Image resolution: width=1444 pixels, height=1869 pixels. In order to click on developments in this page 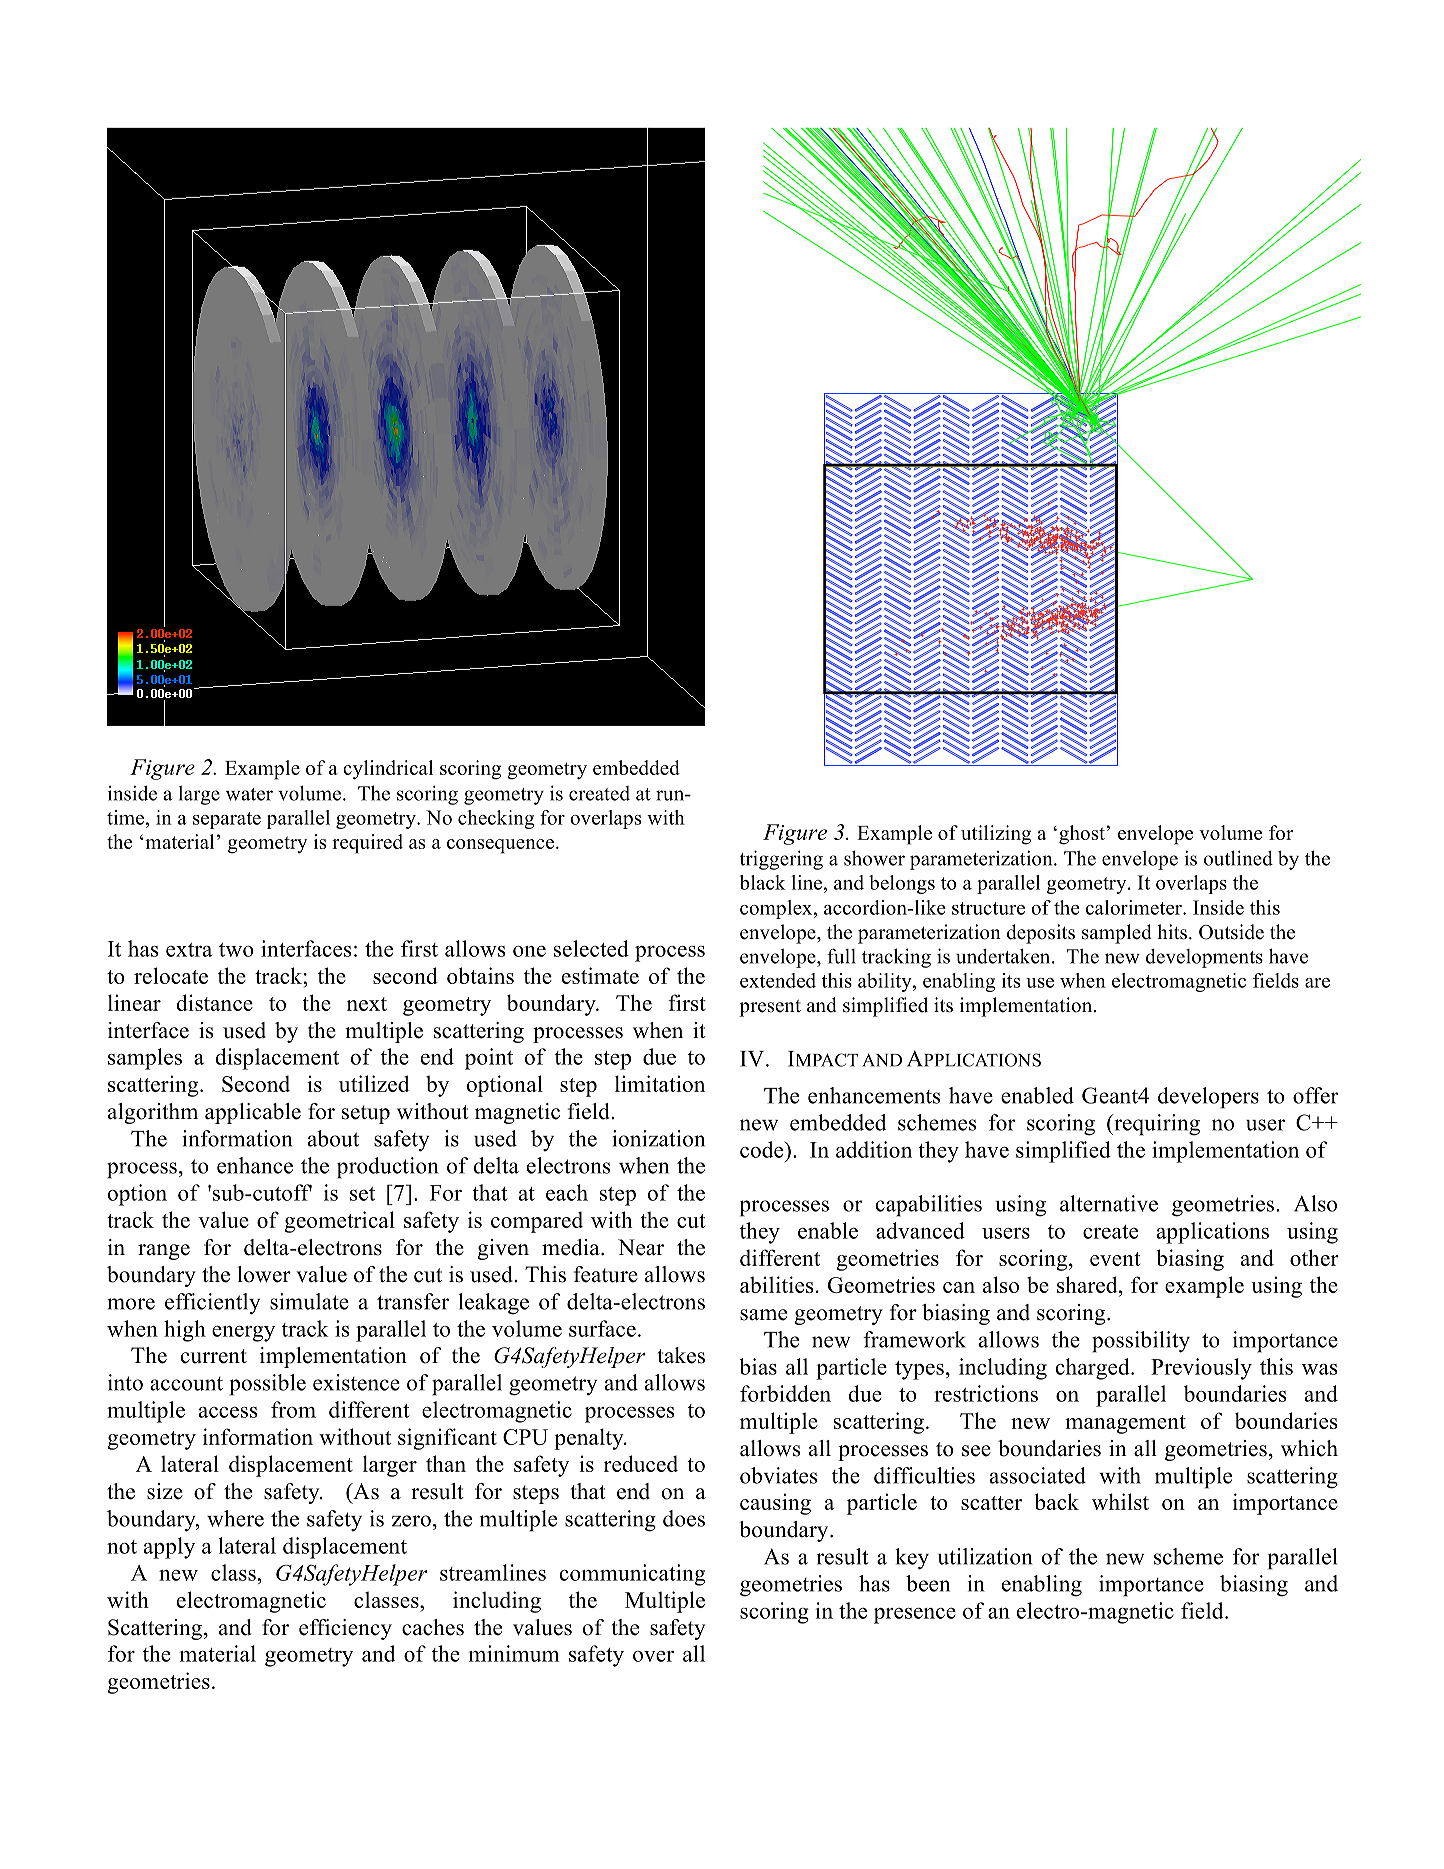, I will do `click(1204, 958)`.
